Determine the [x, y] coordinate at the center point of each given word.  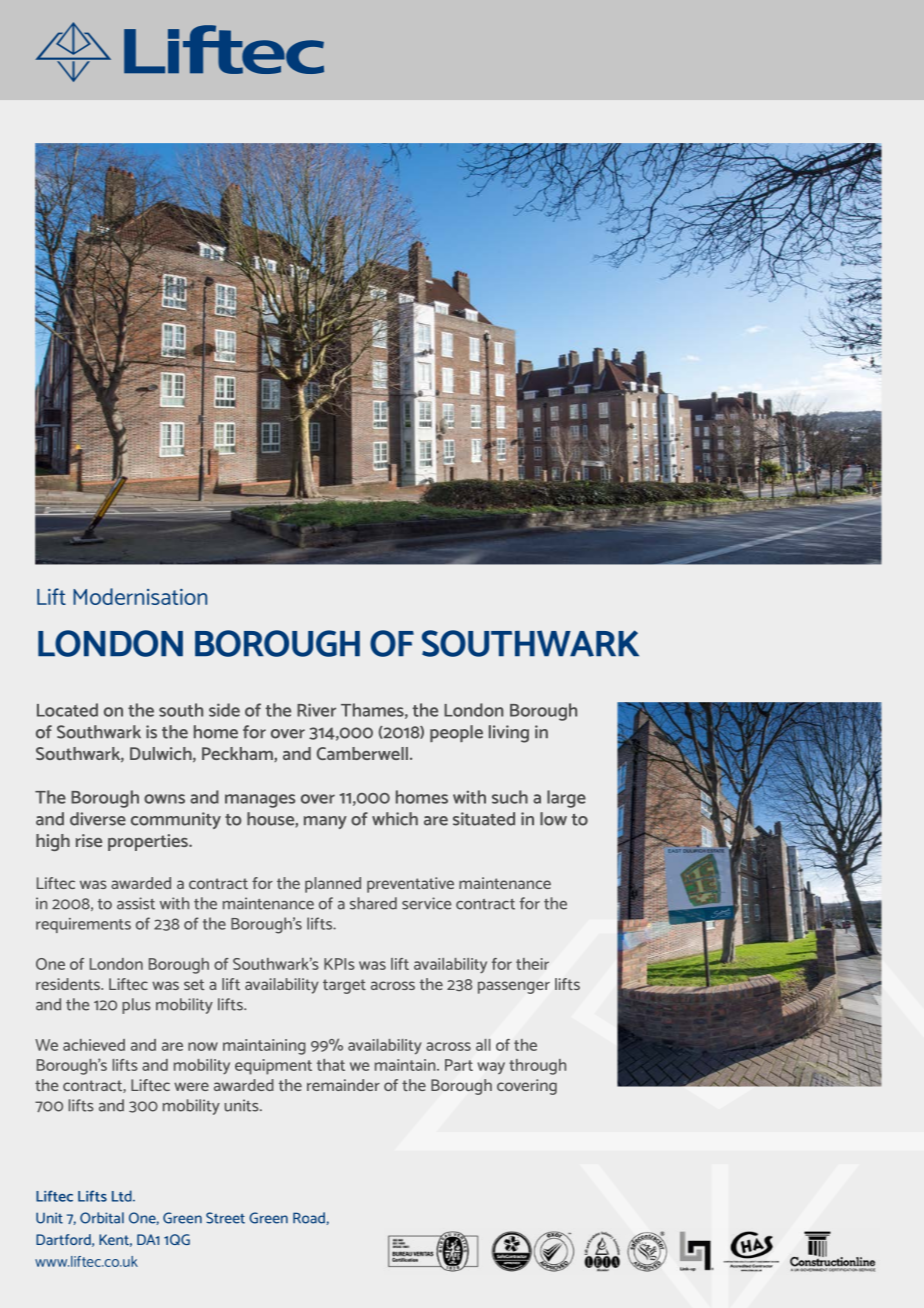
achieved [94, 1045]
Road [309, 1218]
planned [333, 885]
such [510, 797]
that [331, 1065]
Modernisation [140, 596]
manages [260, 801]
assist [136, 903]
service [426, 903]
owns [164, 799]
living [509, 734]
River [316, 710]
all [483, 1045]
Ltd [123, 1196]
